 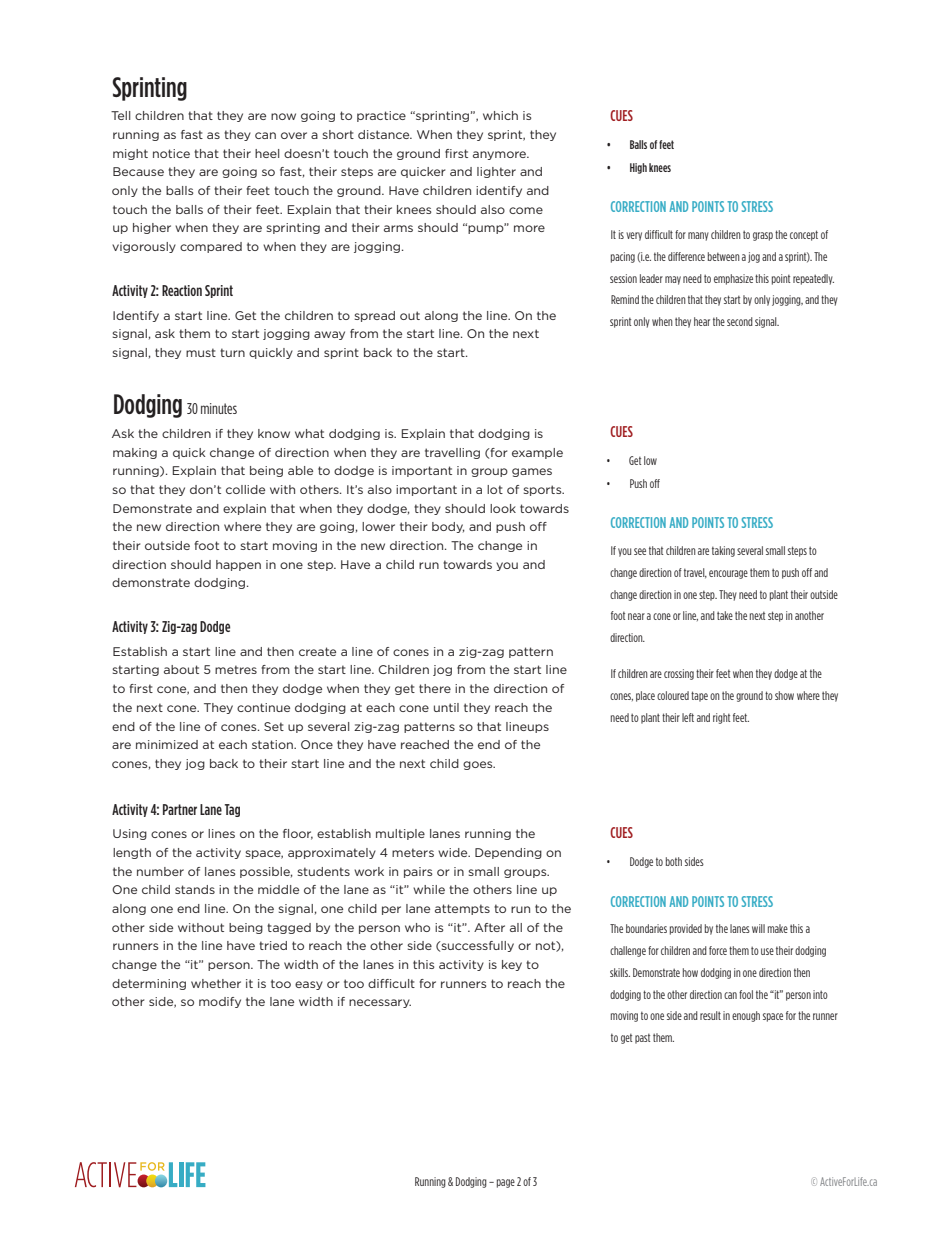 I want to click on there, so click(x=435, y=688).
